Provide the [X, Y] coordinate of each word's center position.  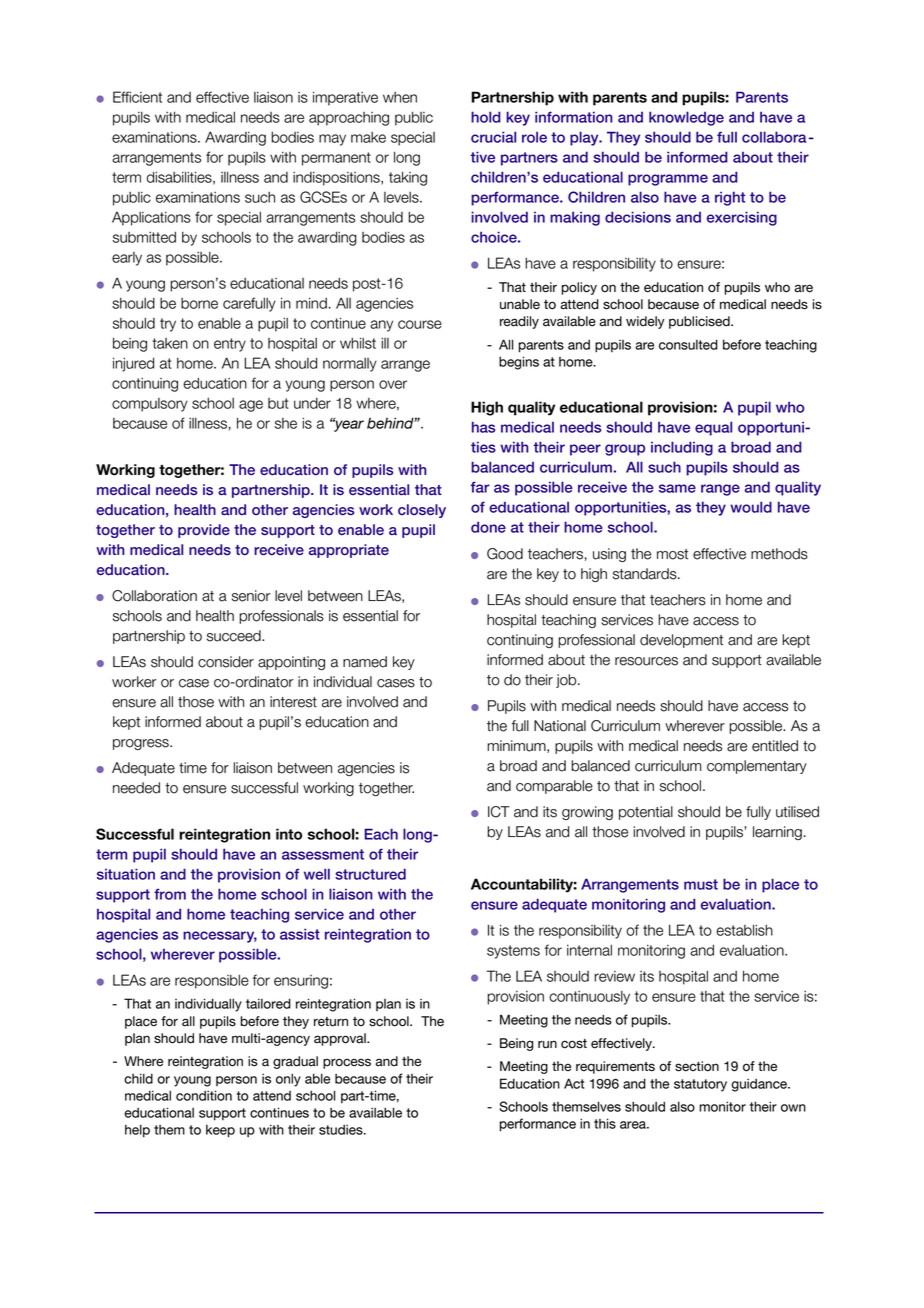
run [547, 1044]
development [681, 641]
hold [486, 117]
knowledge [686, 118]
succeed [235, 636]
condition [204, 1095]
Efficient [137, 97]
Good [505, 554]
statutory [700, 1085]
